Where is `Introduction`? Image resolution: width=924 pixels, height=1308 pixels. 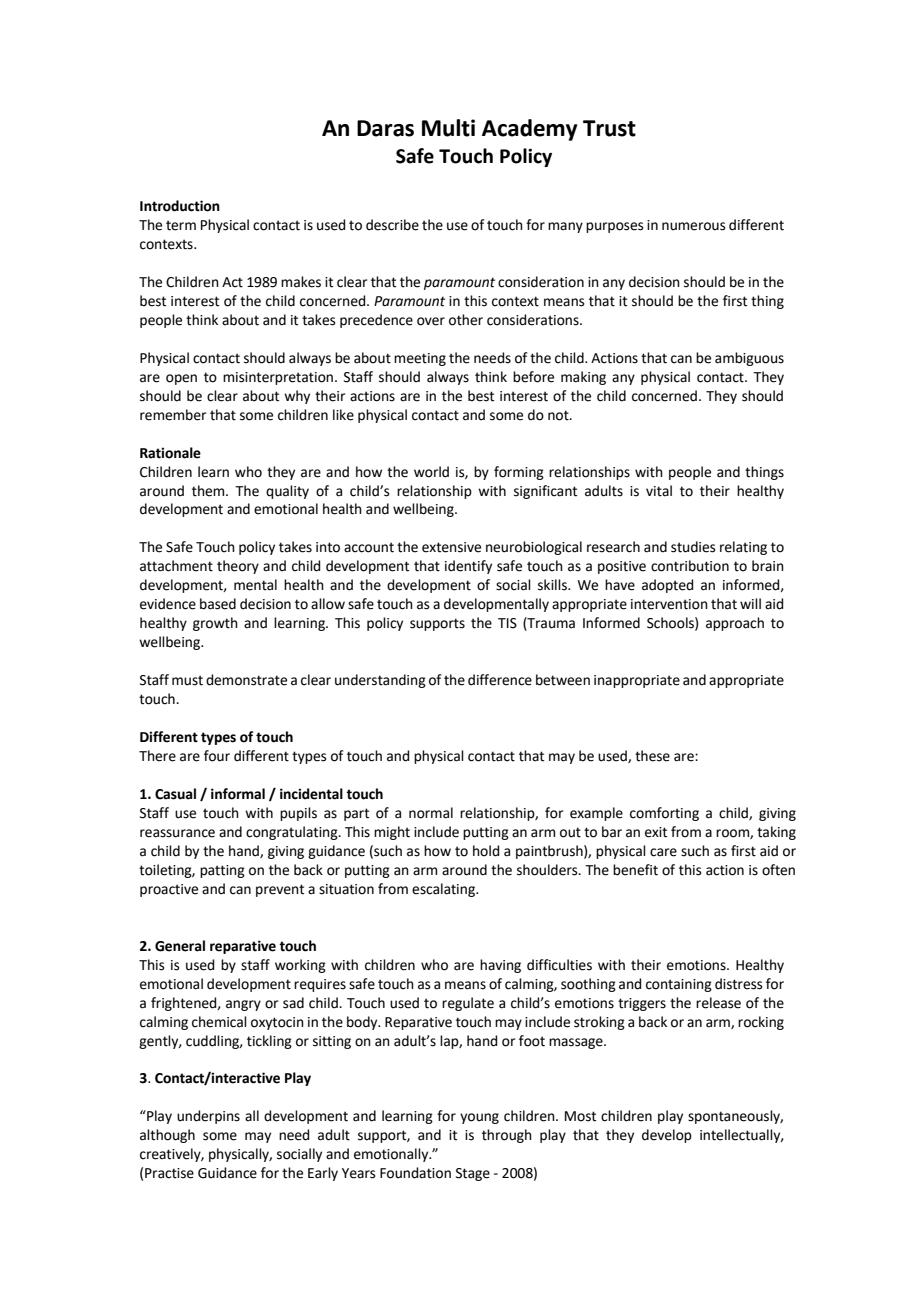
Introduction is located at coordinates (180, 206).
